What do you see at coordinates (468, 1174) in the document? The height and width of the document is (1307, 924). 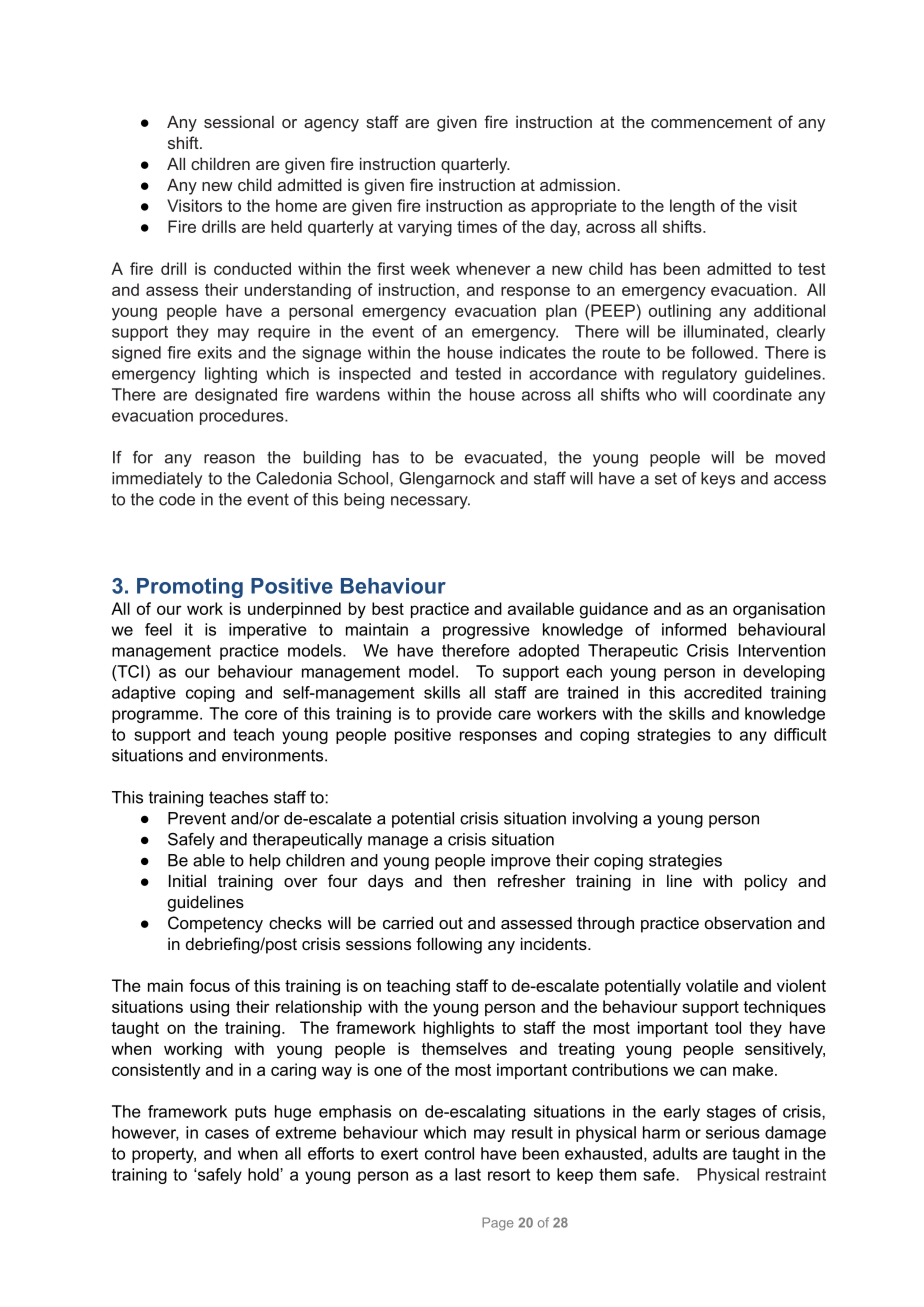 I see `last` at bounding box center [468, 1174].
